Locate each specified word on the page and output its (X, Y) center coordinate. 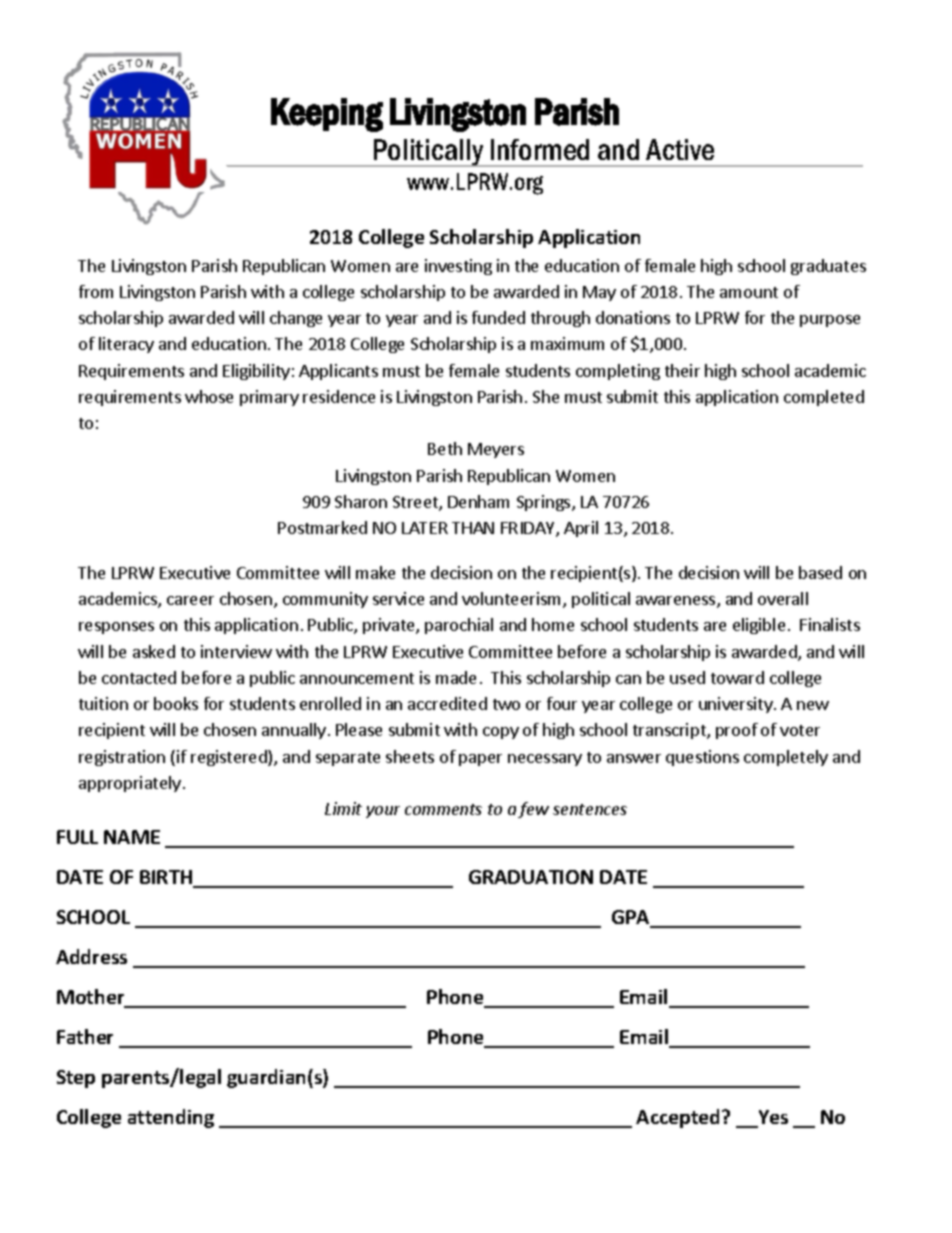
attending (171, 1118)
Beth (445, 448)
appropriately (130, 784)
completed (824, 398)
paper (480, 760)
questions (702, 758)
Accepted (677, 1118)
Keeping (327, 115)
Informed (540, 149)
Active (680, 149)
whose (209, 396)
